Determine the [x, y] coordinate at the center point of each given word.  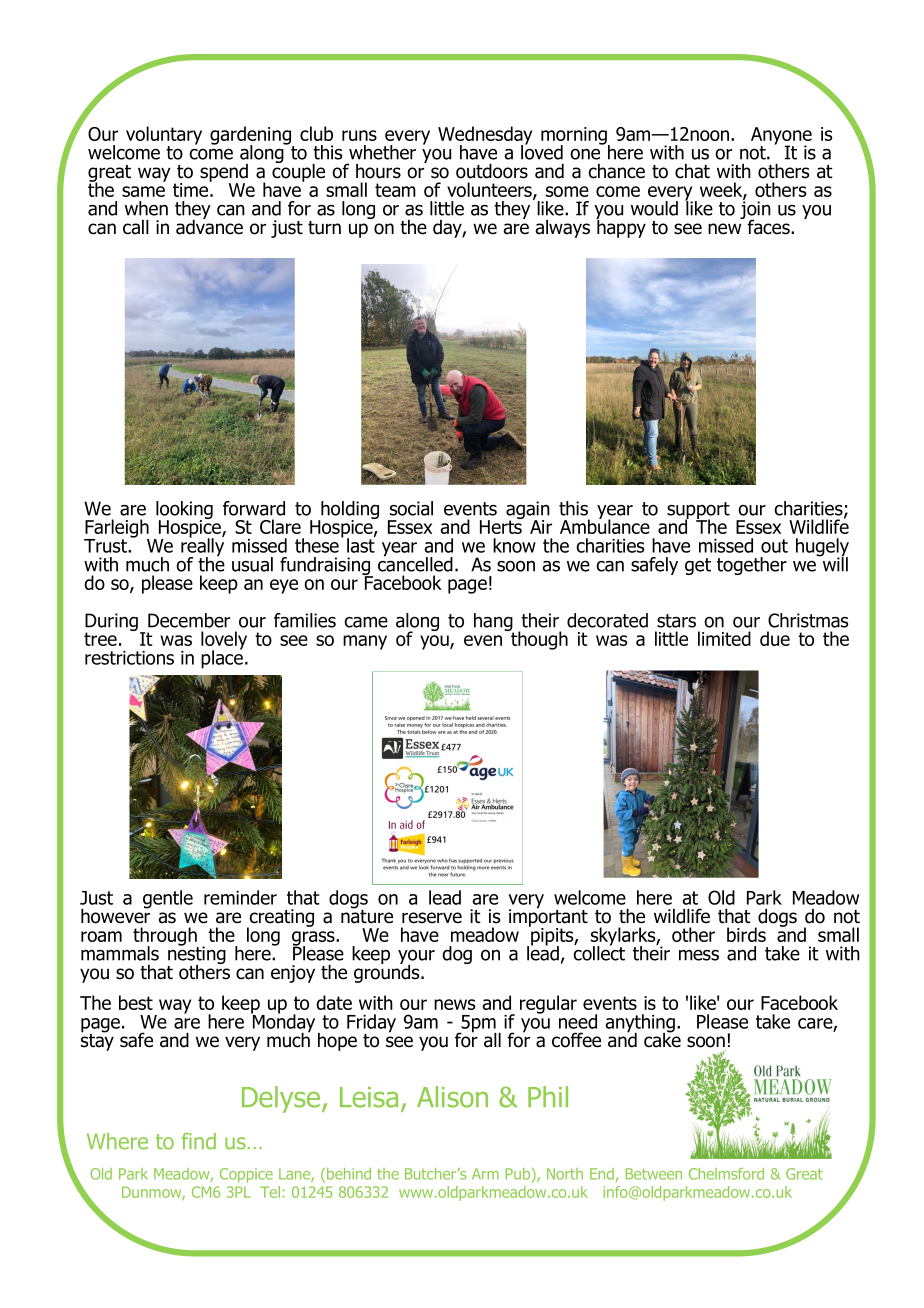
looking [184, 511]
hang [494, 623]
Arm [485, 1174]
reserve [432, 918]
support [698, 512]
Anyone [781, 137]
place [222, 658]
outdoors [492, 171]
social [411, 508]
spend [224, 174]
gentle [168, 899]
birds [746, 934]
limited [724, 638]
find [198, 1141]
